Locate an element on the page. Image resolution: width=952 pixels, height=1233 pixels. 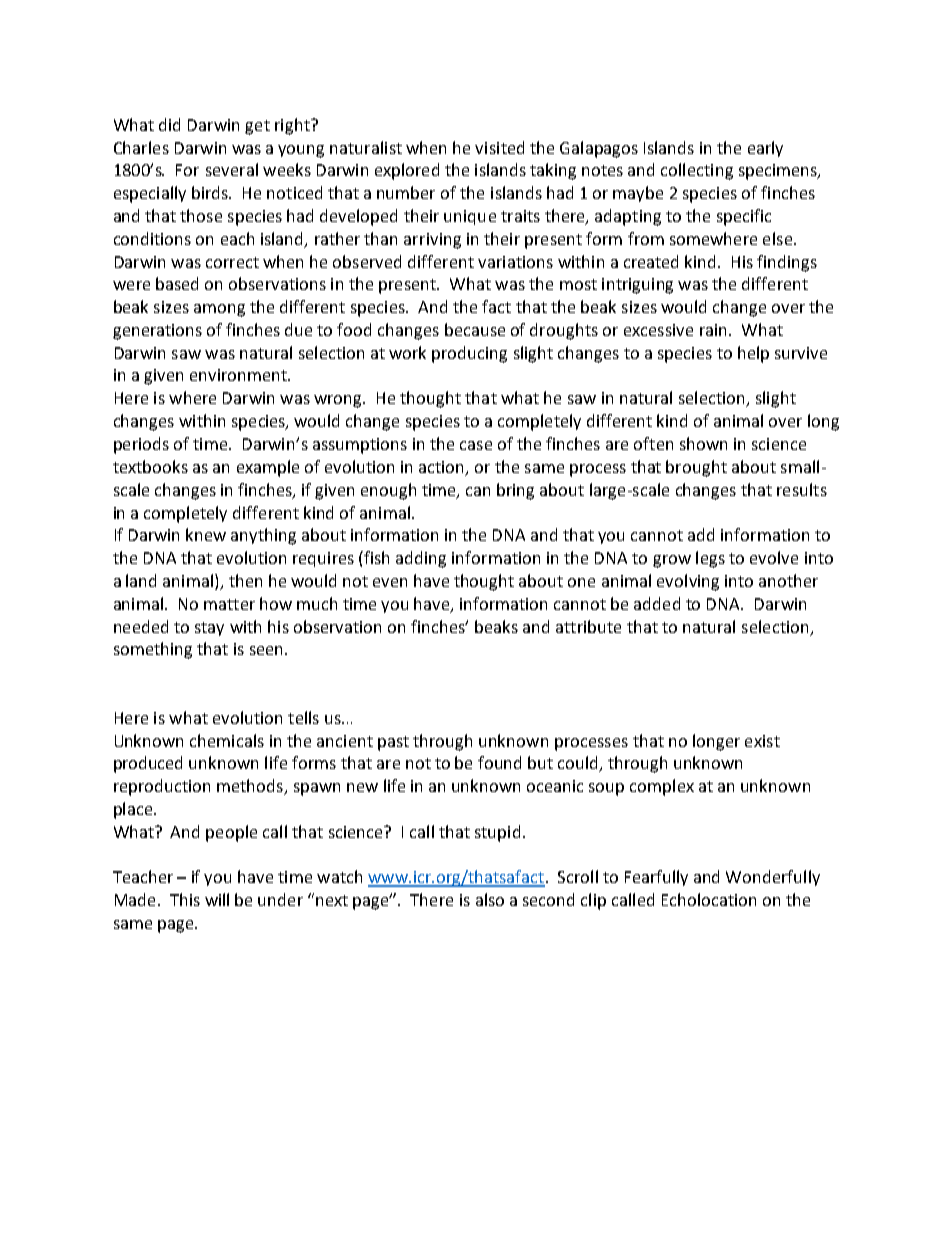
also is located at coordinates (490, 899).
